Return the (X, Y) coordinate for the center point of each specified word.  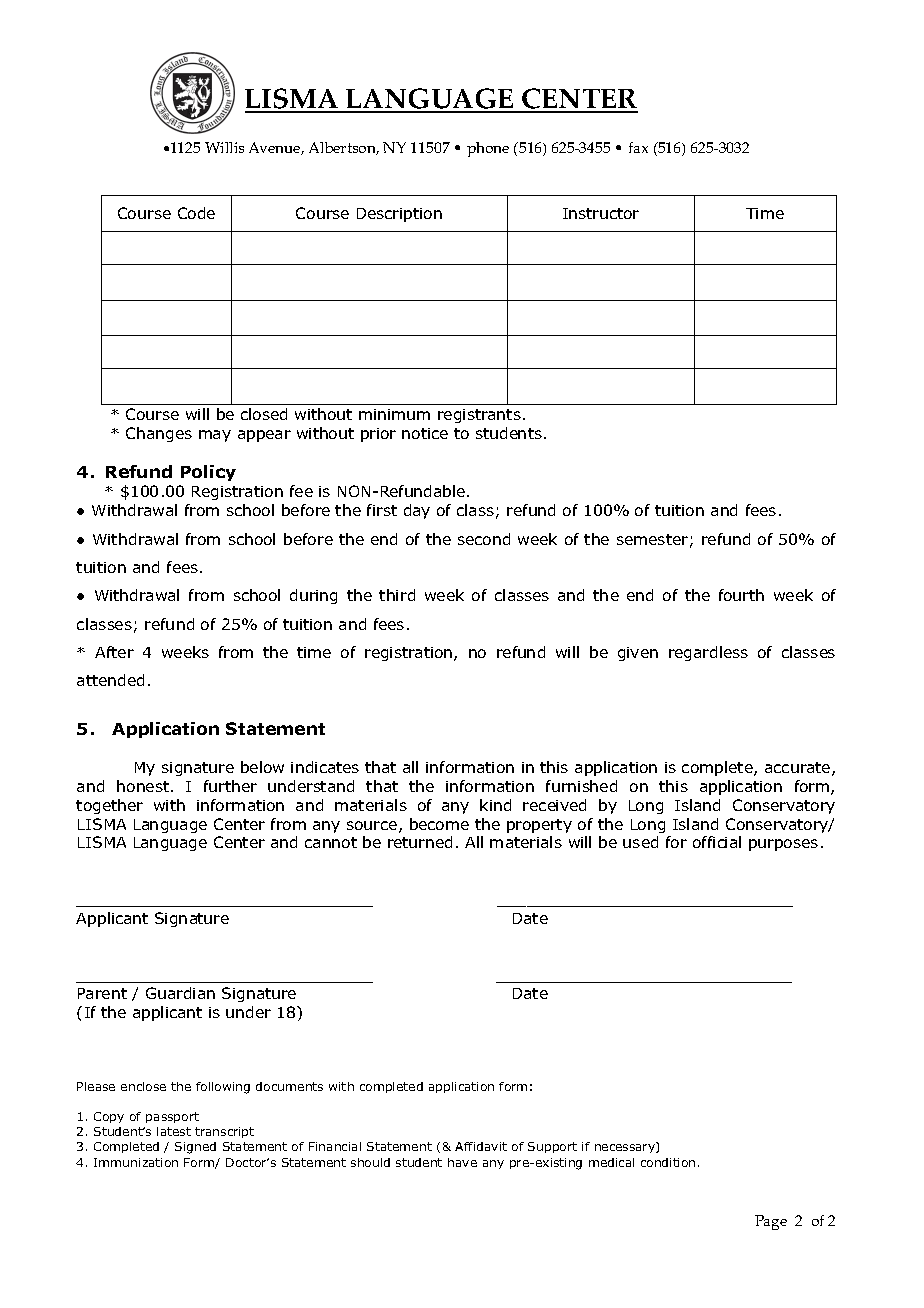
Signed (195, 1148)
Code (196, 213)
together (109, 806)
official (717, 842)
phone (488, 149)
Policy (208, 473)
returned (420, 842)
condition (668, 1162)
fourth (741, 595)
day (417, 511)
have (462, 1162)
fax (638, 147)
